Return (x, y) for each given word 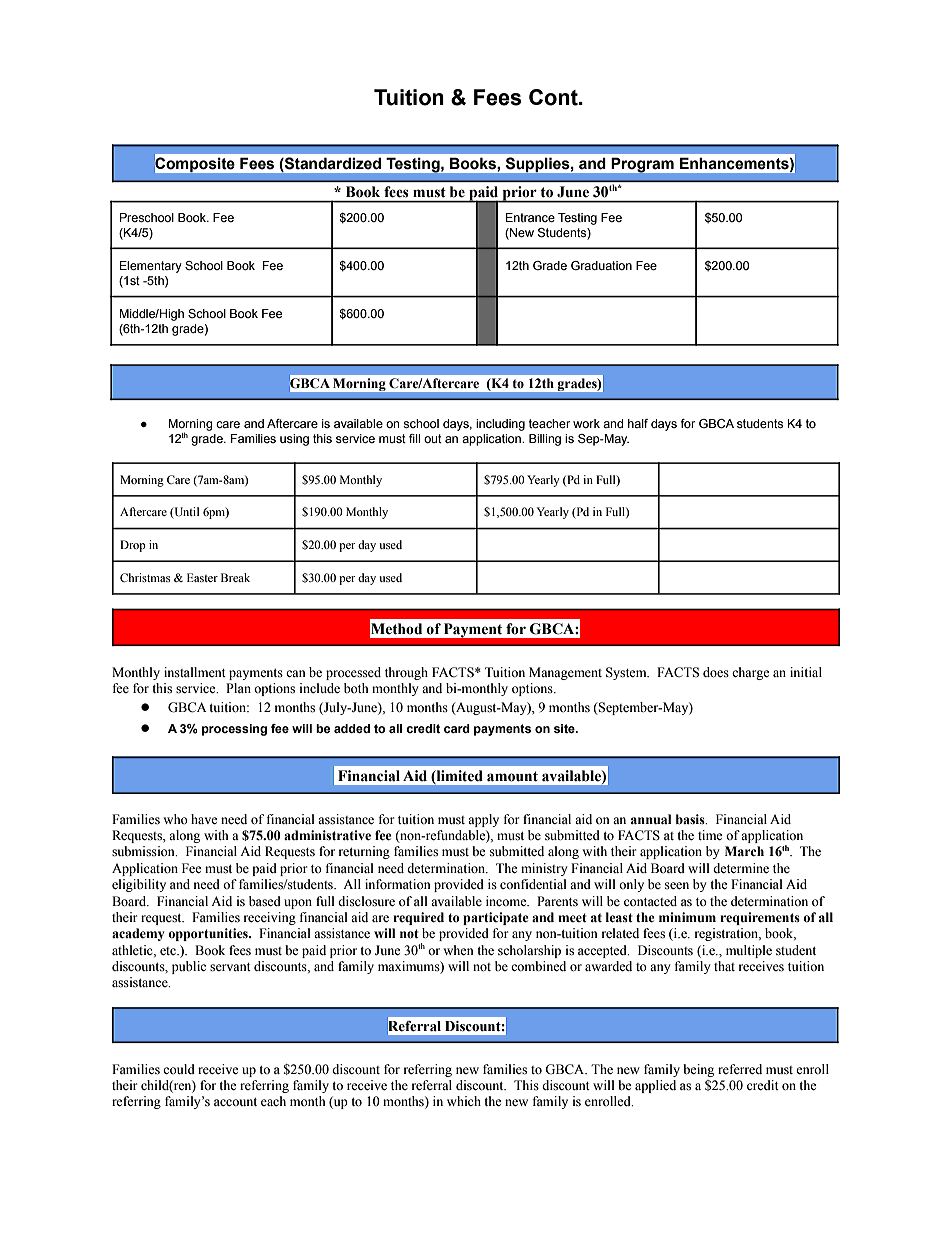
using (294, 440)
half (638, 423)
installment (195, 672)
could (179, 1069)
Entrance (530, 217)
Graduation (601, 265)
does (716, 672)
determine (741, 868)
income (507, 901)
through (406, 673)
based (265, 901)
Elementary (151, 267)
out (433, 438)
